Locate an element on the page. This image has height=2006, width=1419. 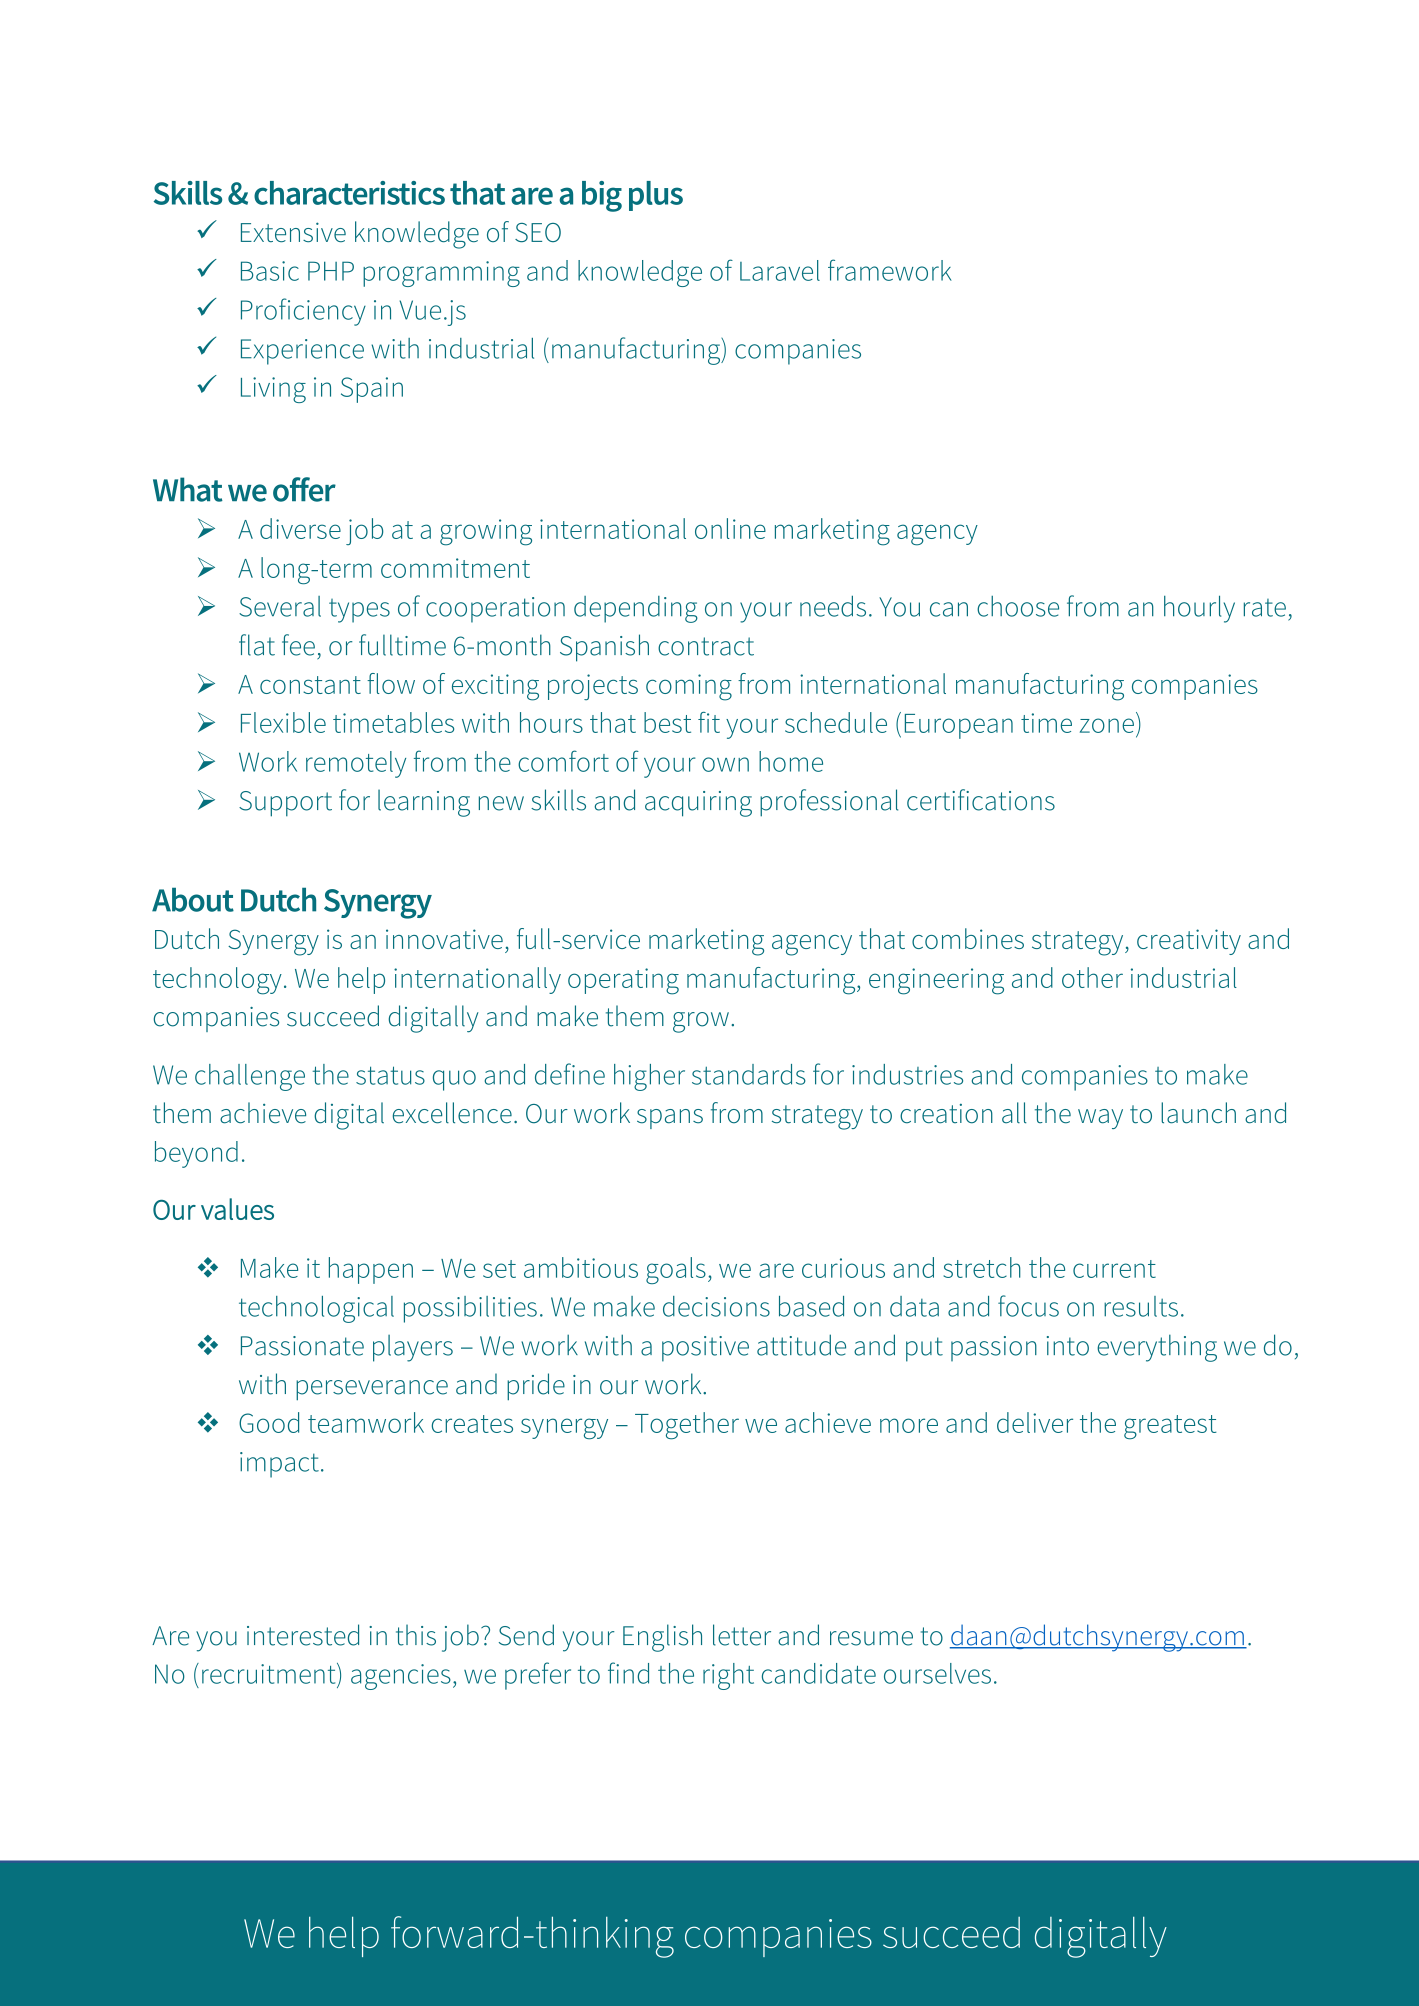
Laravel is located at coordinates (780, 270).
